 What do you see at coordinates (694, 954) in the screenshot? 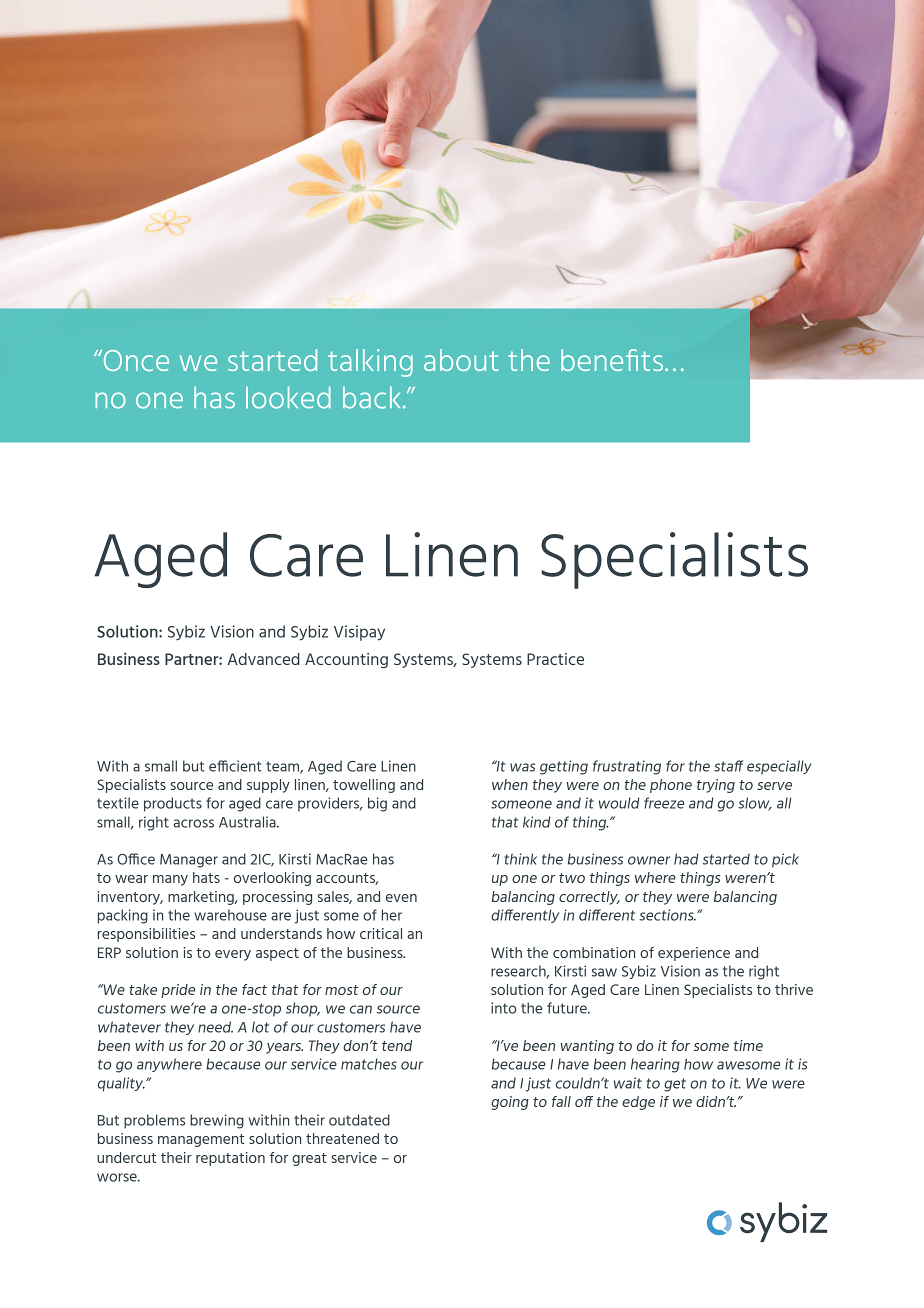
I see `experience` at bounding box center [694, 954].
